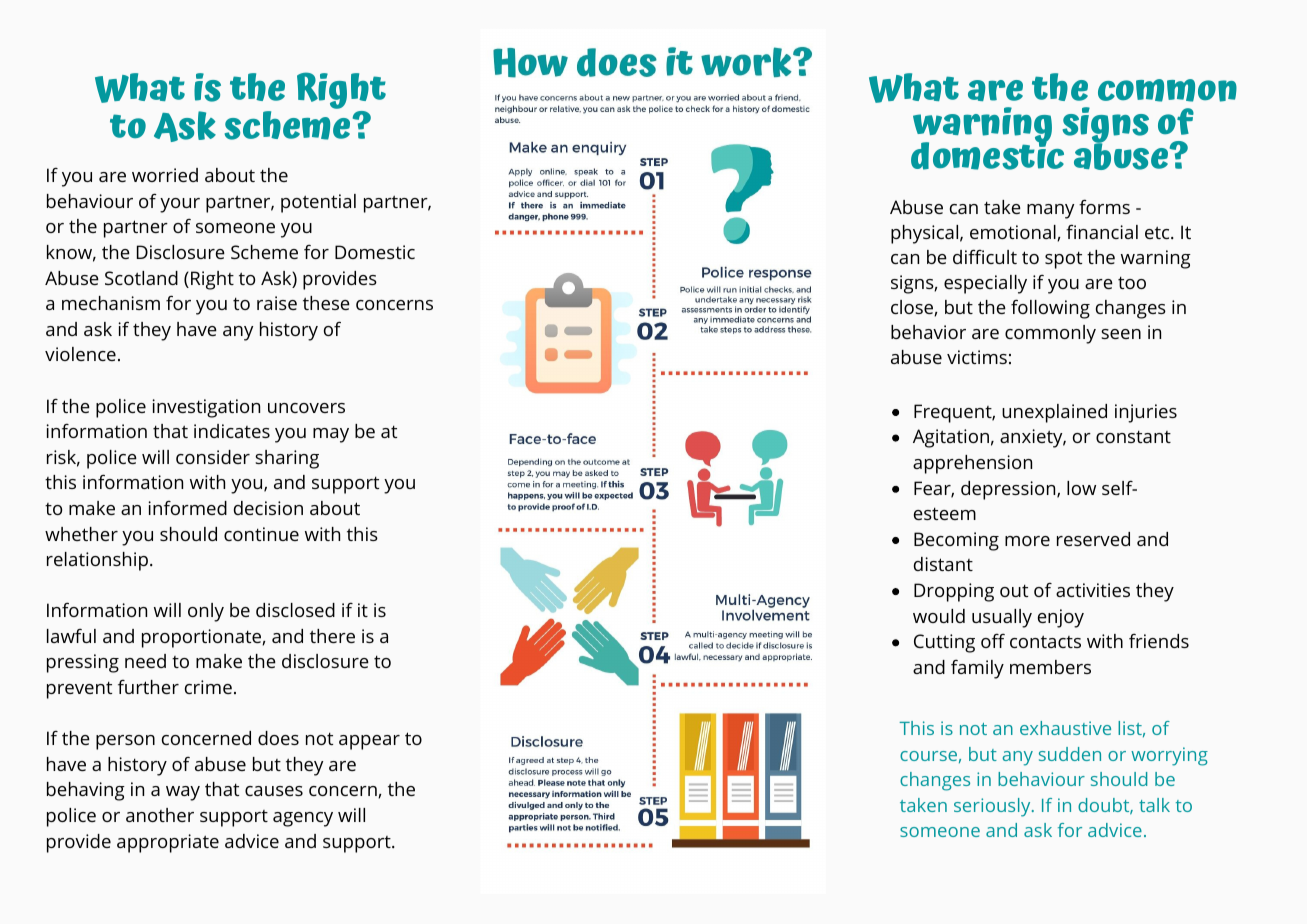 Image resolution: width=1307 pixels, height=924 pixels. What do you see at coordinates (187, 508) in the document?
I see `informed` at bounding box center [187, 508].
